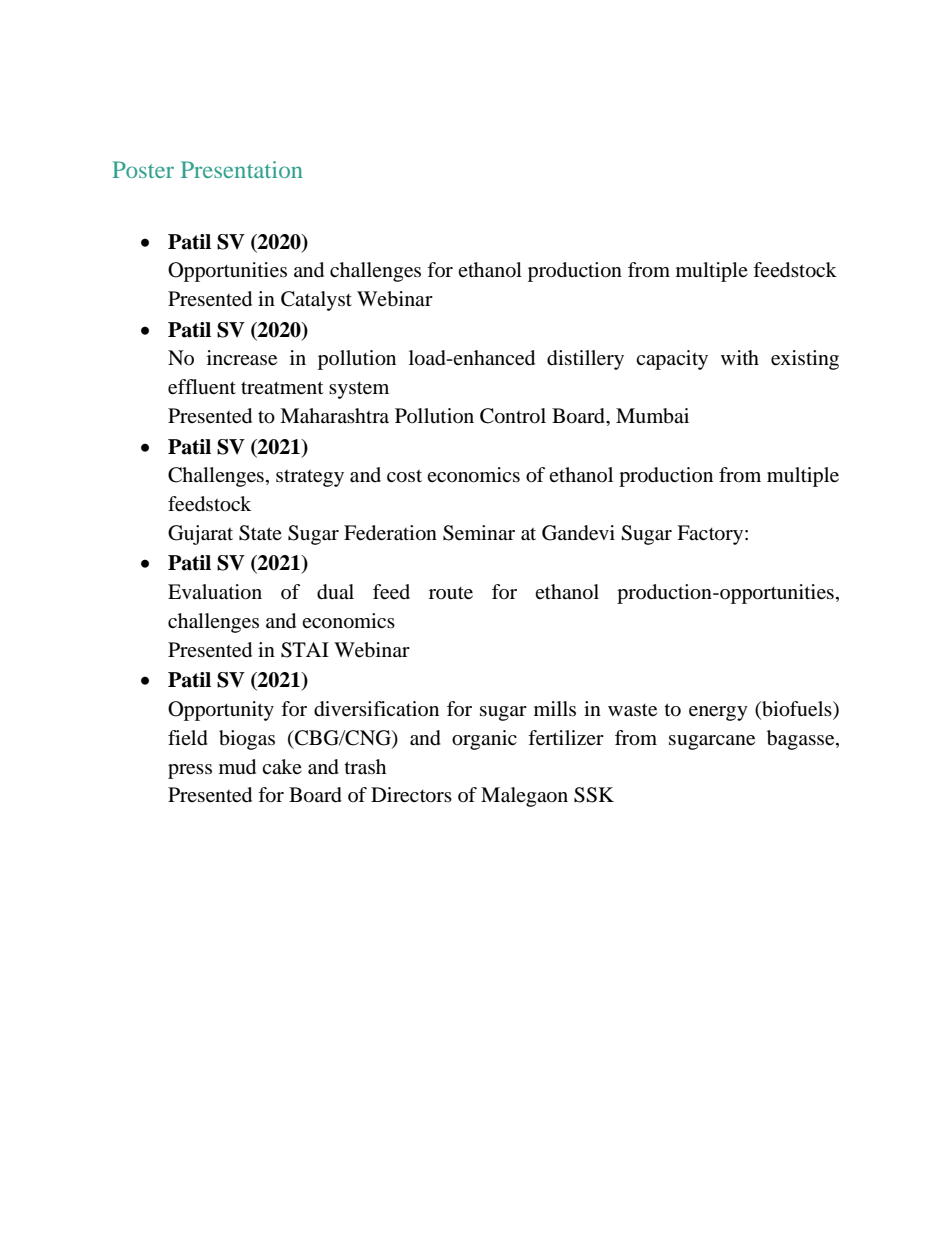 This image has height=1233, width=952. What do you see at coordinates (316, 301) in the image?
I see `Catalyst` at bounding box center [316, 301].
